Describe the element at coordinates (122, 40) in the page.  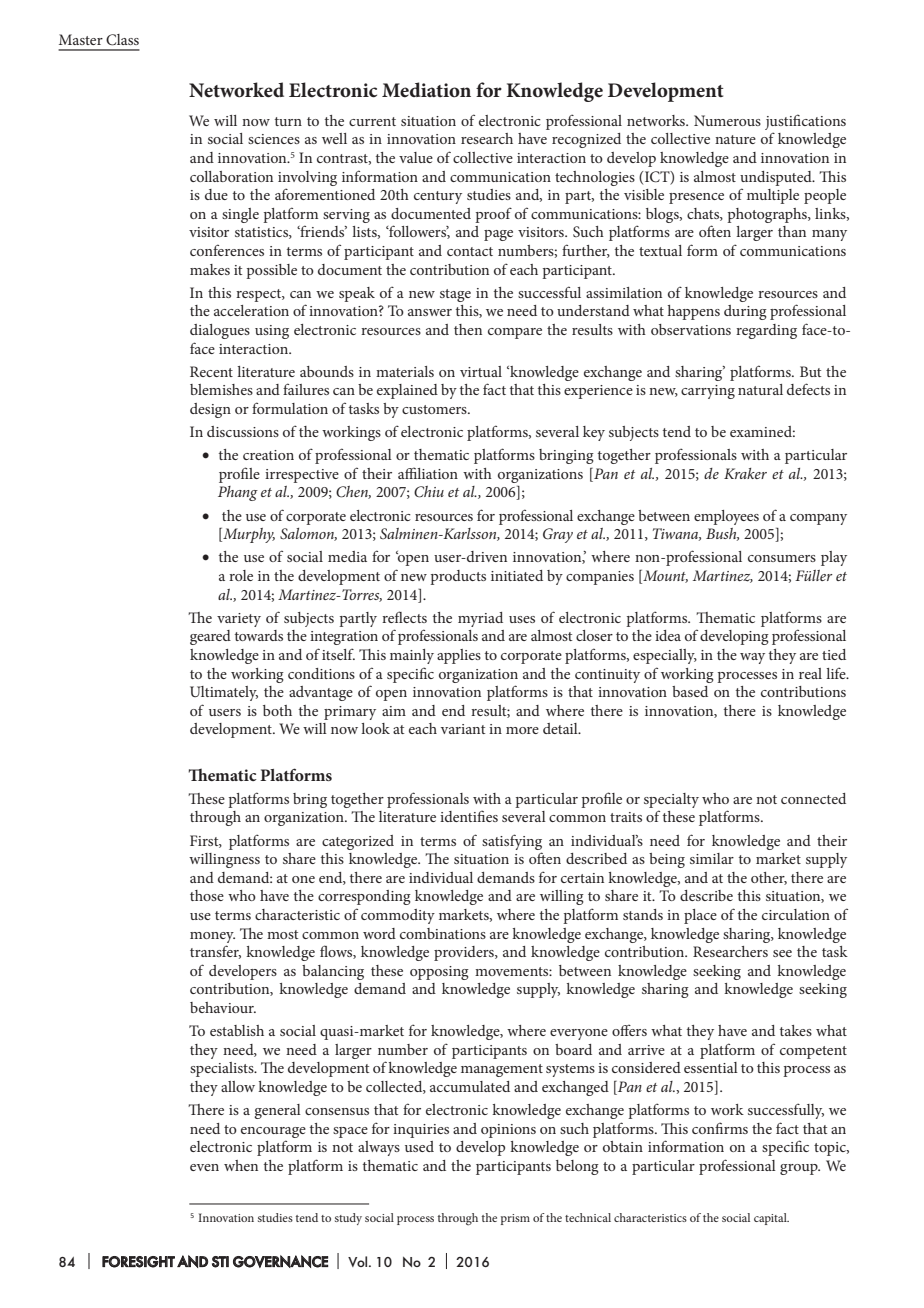
I see `Class` at that location.
